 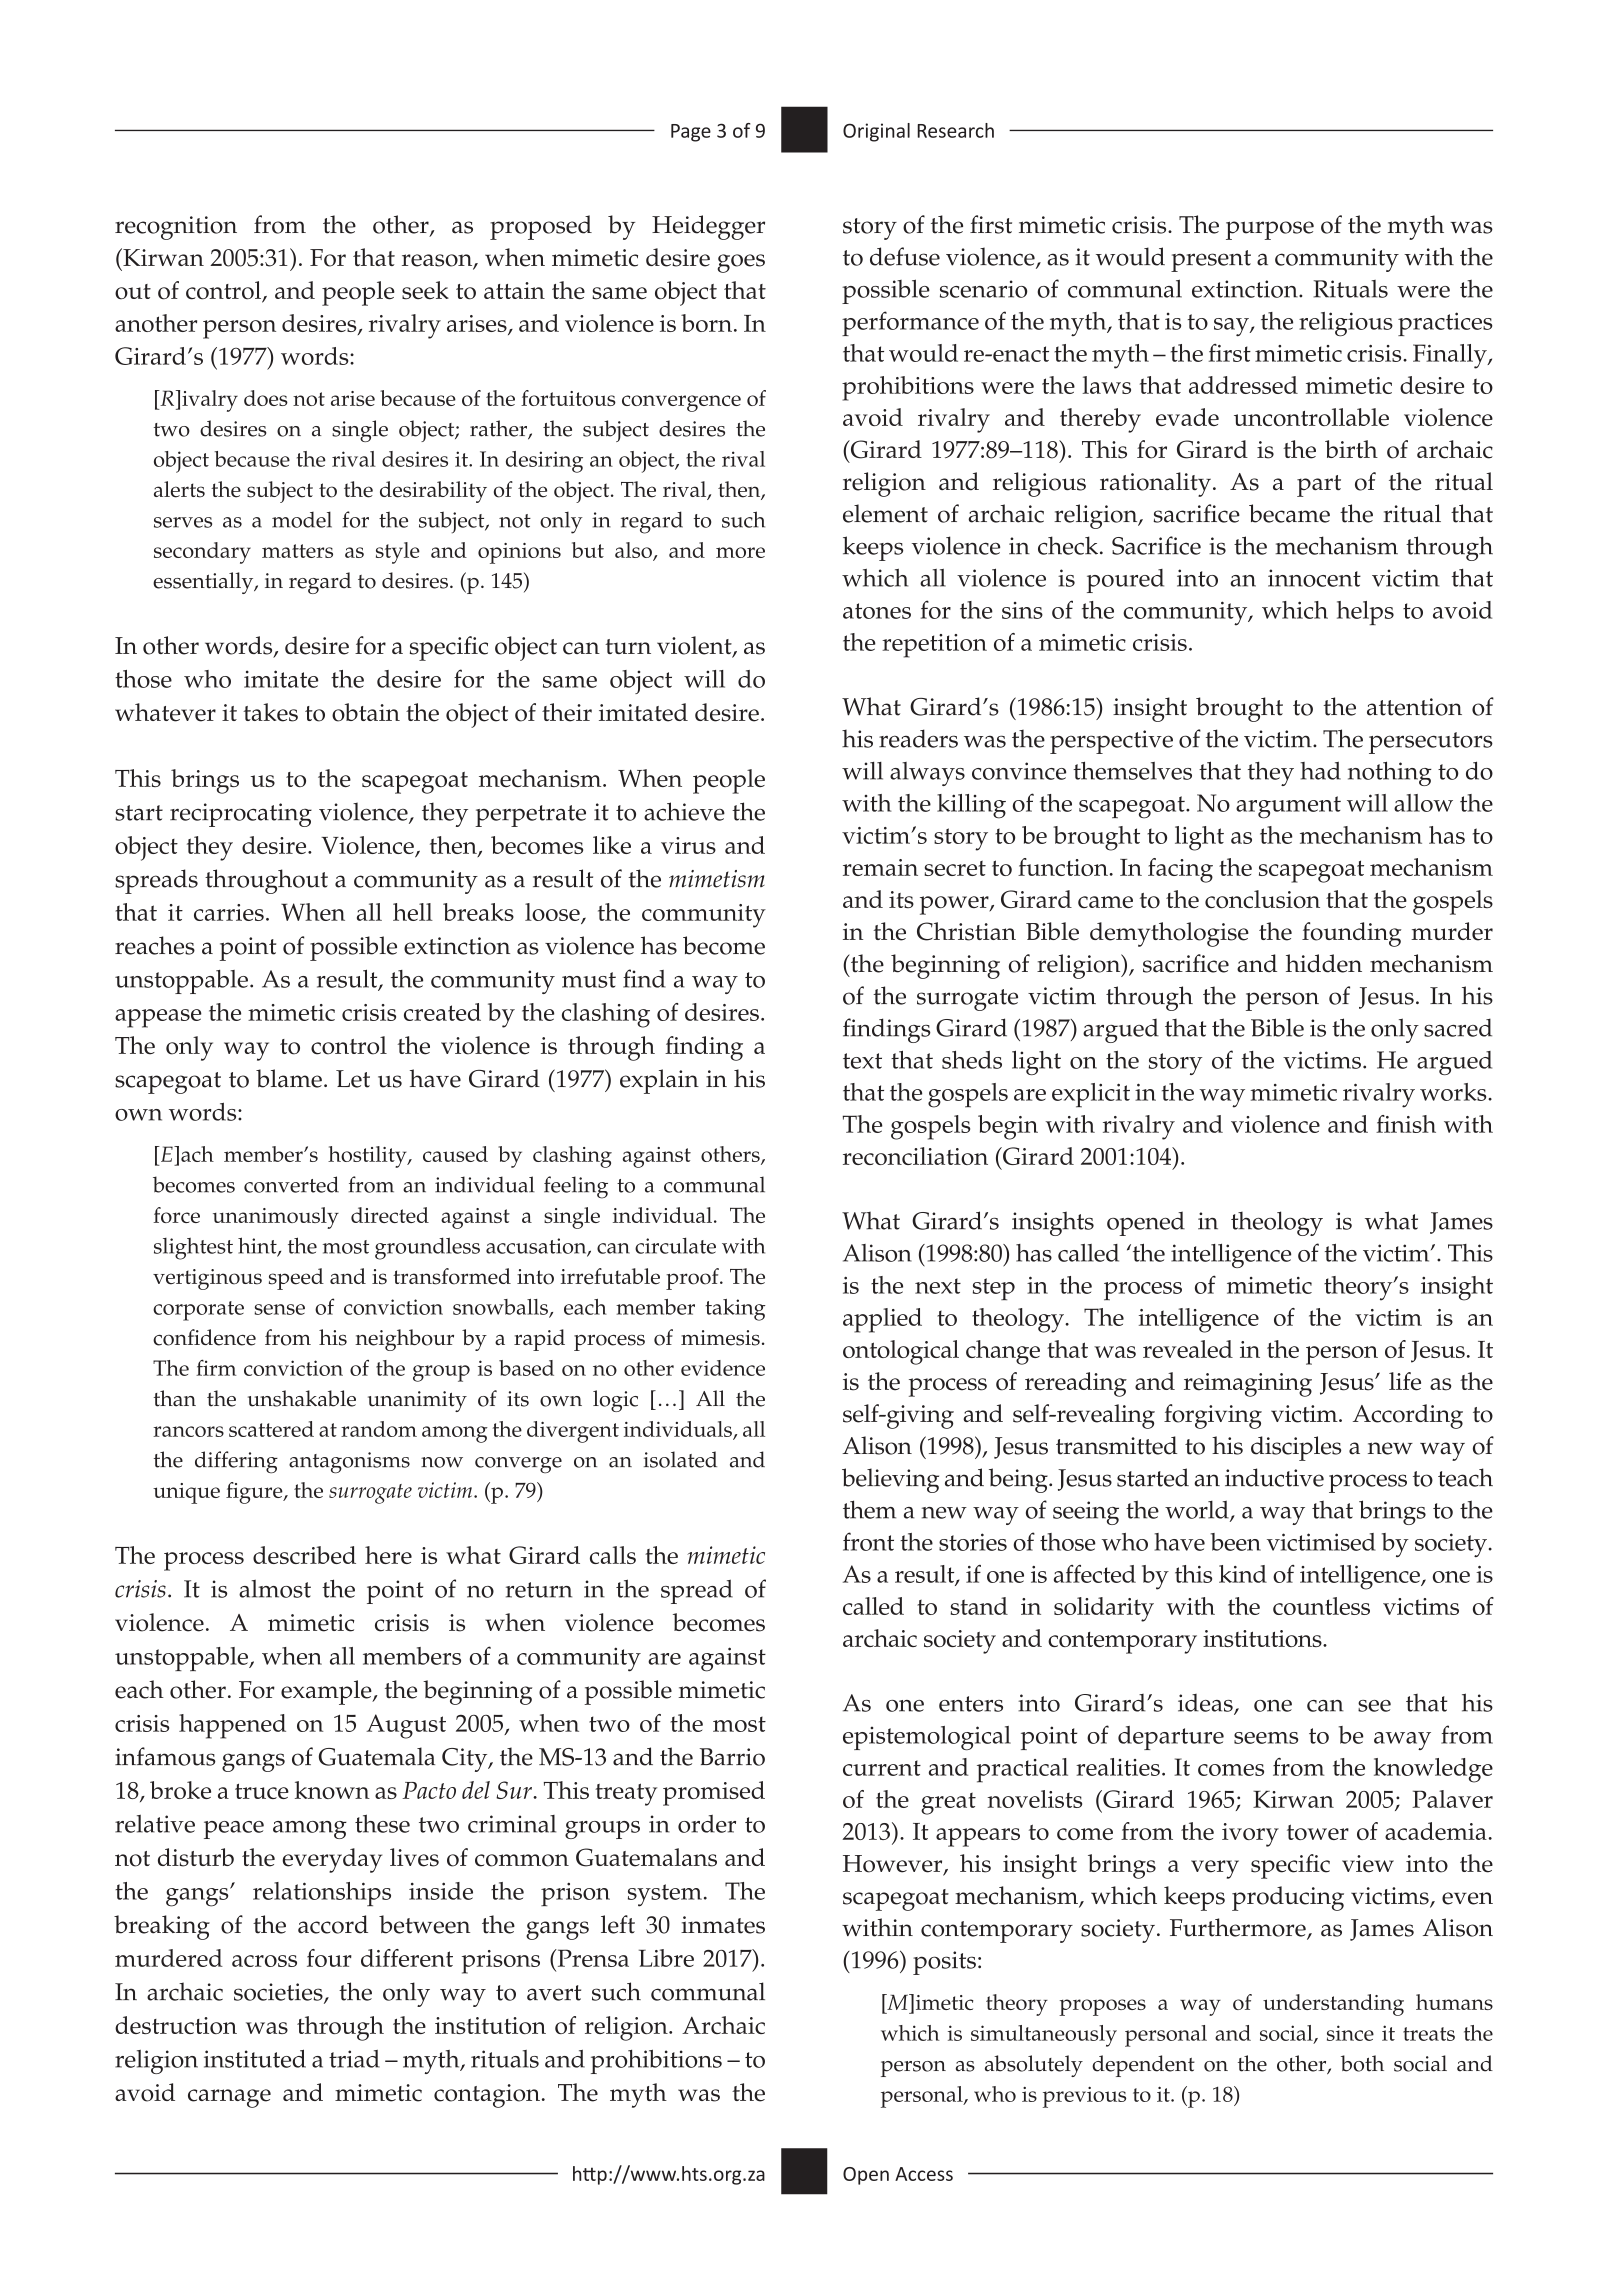 I want to click on triad, so click(x=354, y=2059).
